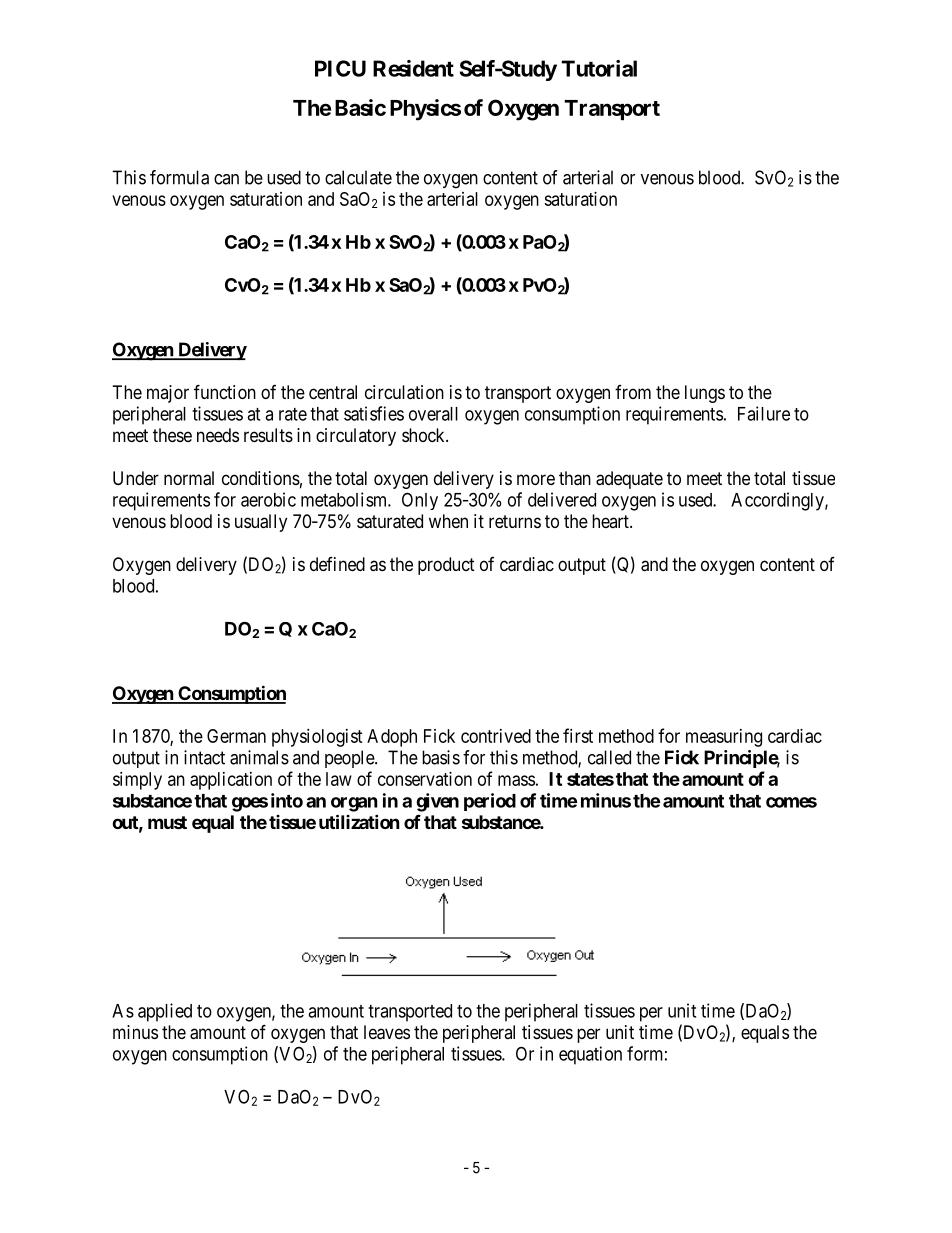 This screenshot has width=952, height=1233. What do you see at coordinates (446, 566) in the screenshot?
I see `product` at bounding box center [446, 566].
